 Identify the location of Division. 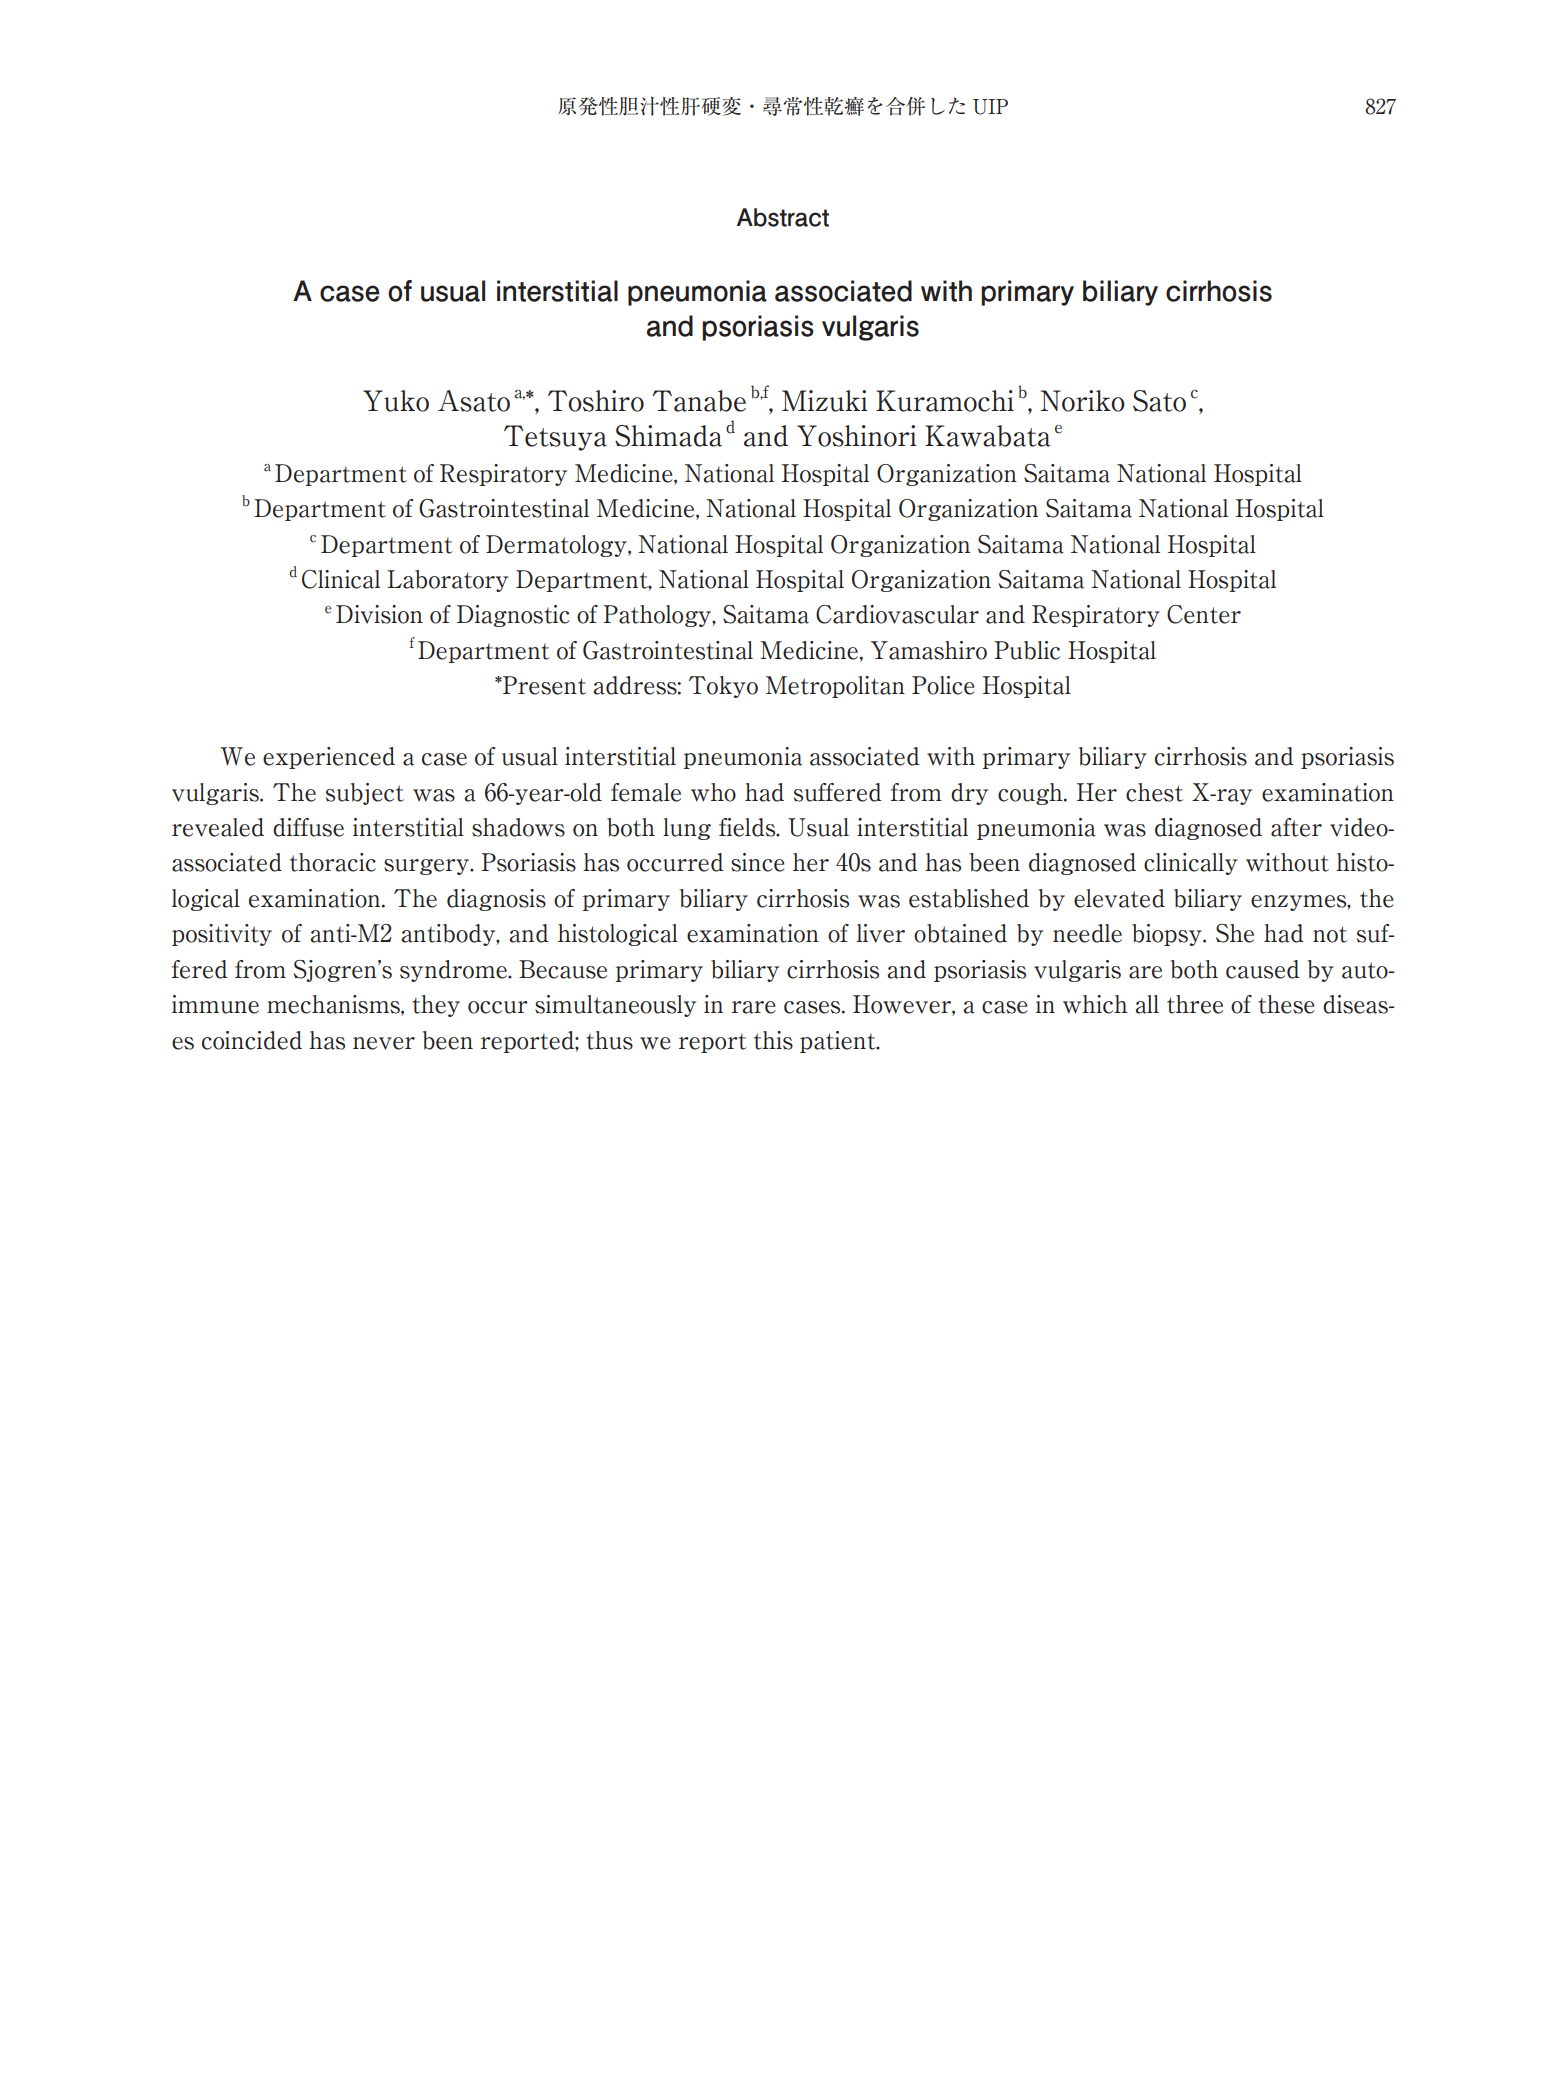
(379, 614).
